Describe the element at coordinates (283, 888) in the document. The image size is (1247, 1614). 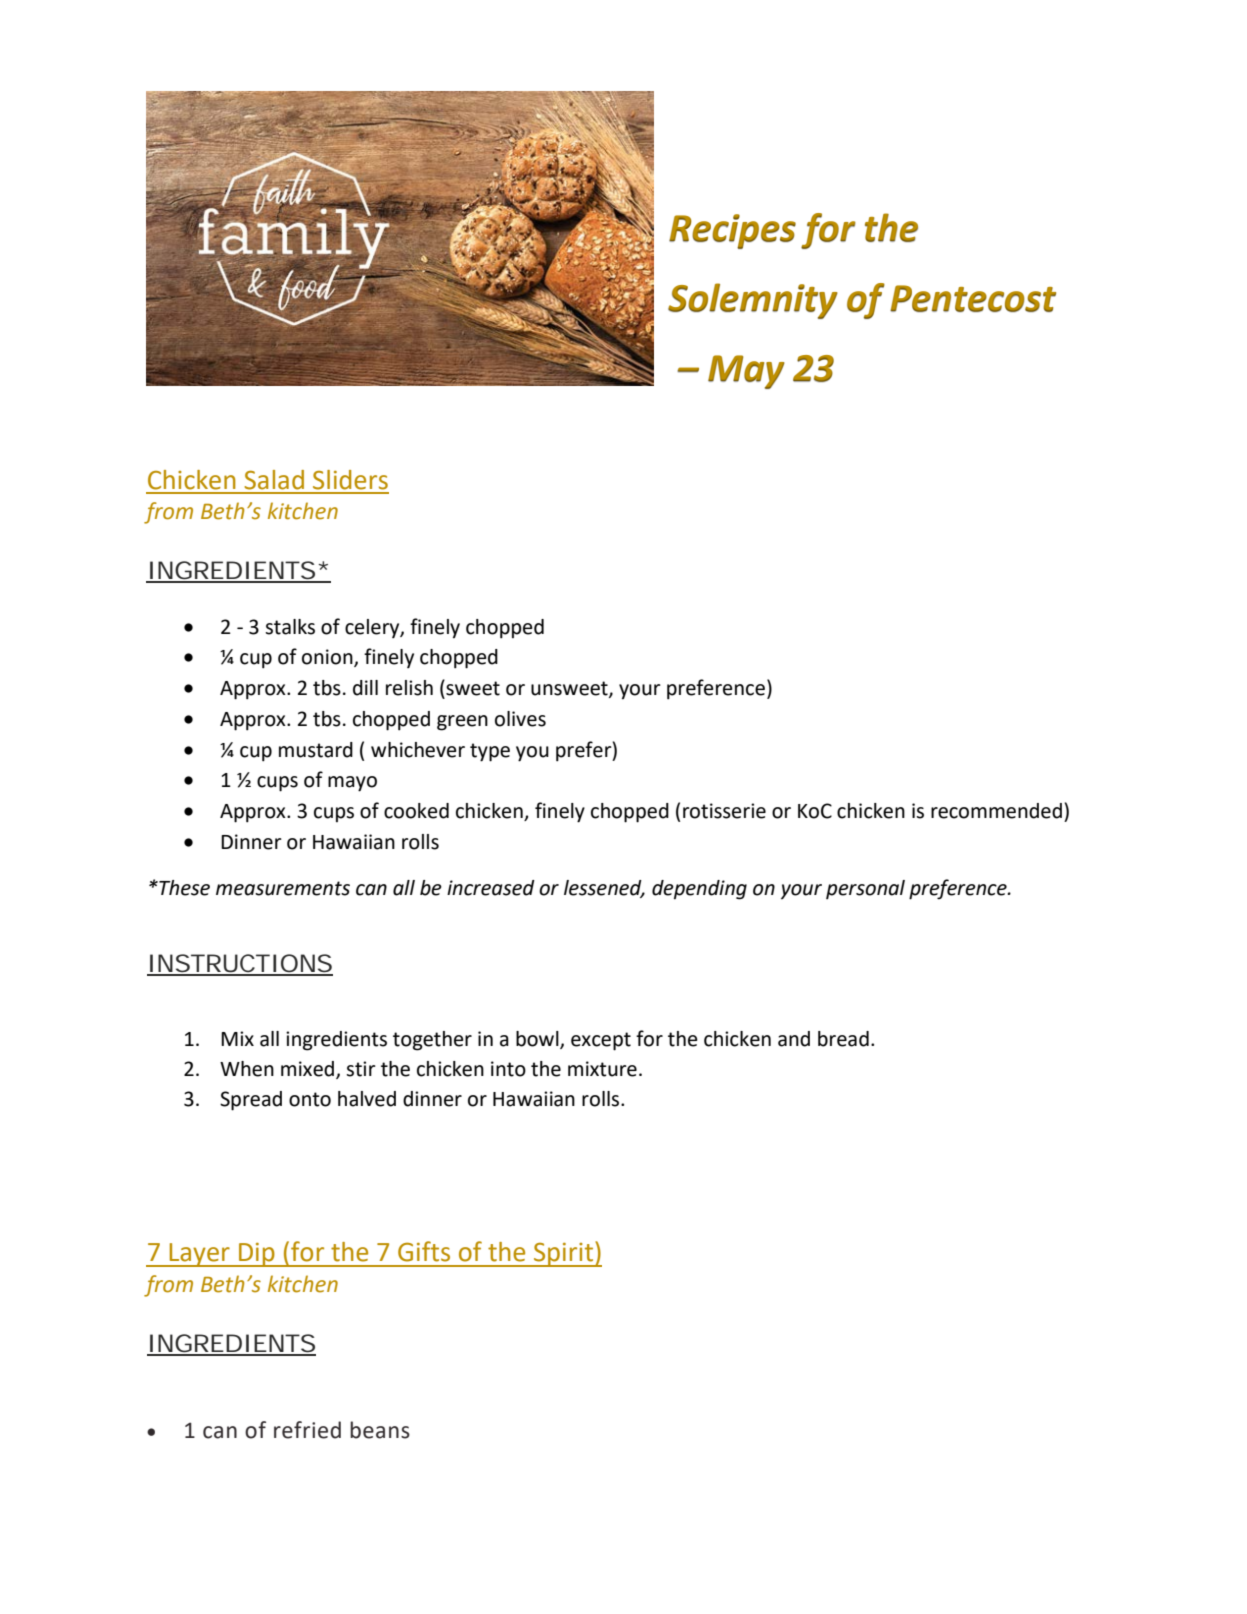
I see `measurements` at that location.
